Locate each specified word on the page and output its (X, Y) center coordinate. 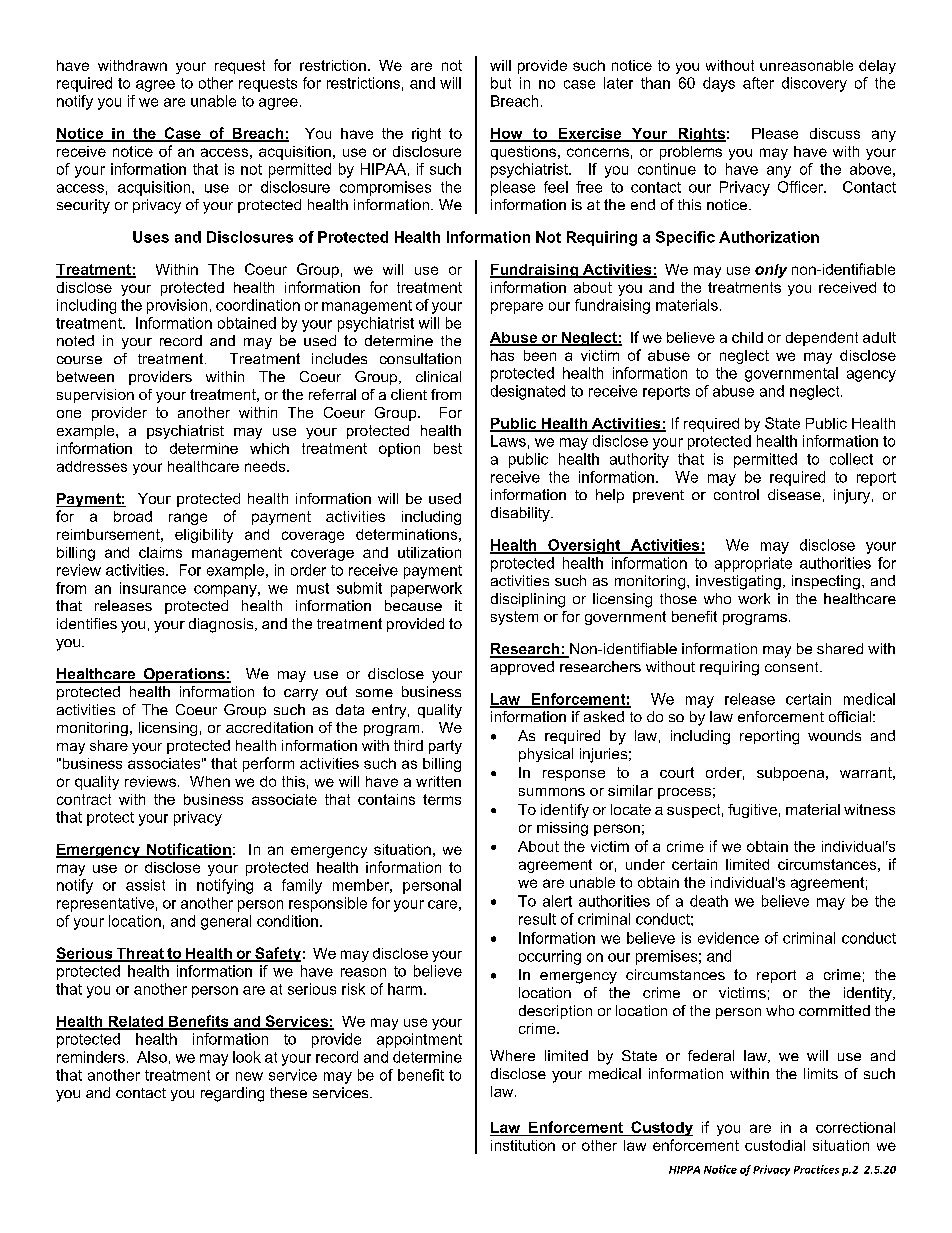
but (501, 83)
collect (851, 459)
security (83, 206)
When (210, 781)
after (758, 83)
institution (523, 1145)
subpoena (792, 774)
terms (442, 799)
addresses (92, 466)
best (448, 448)
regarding (232, 1094)
